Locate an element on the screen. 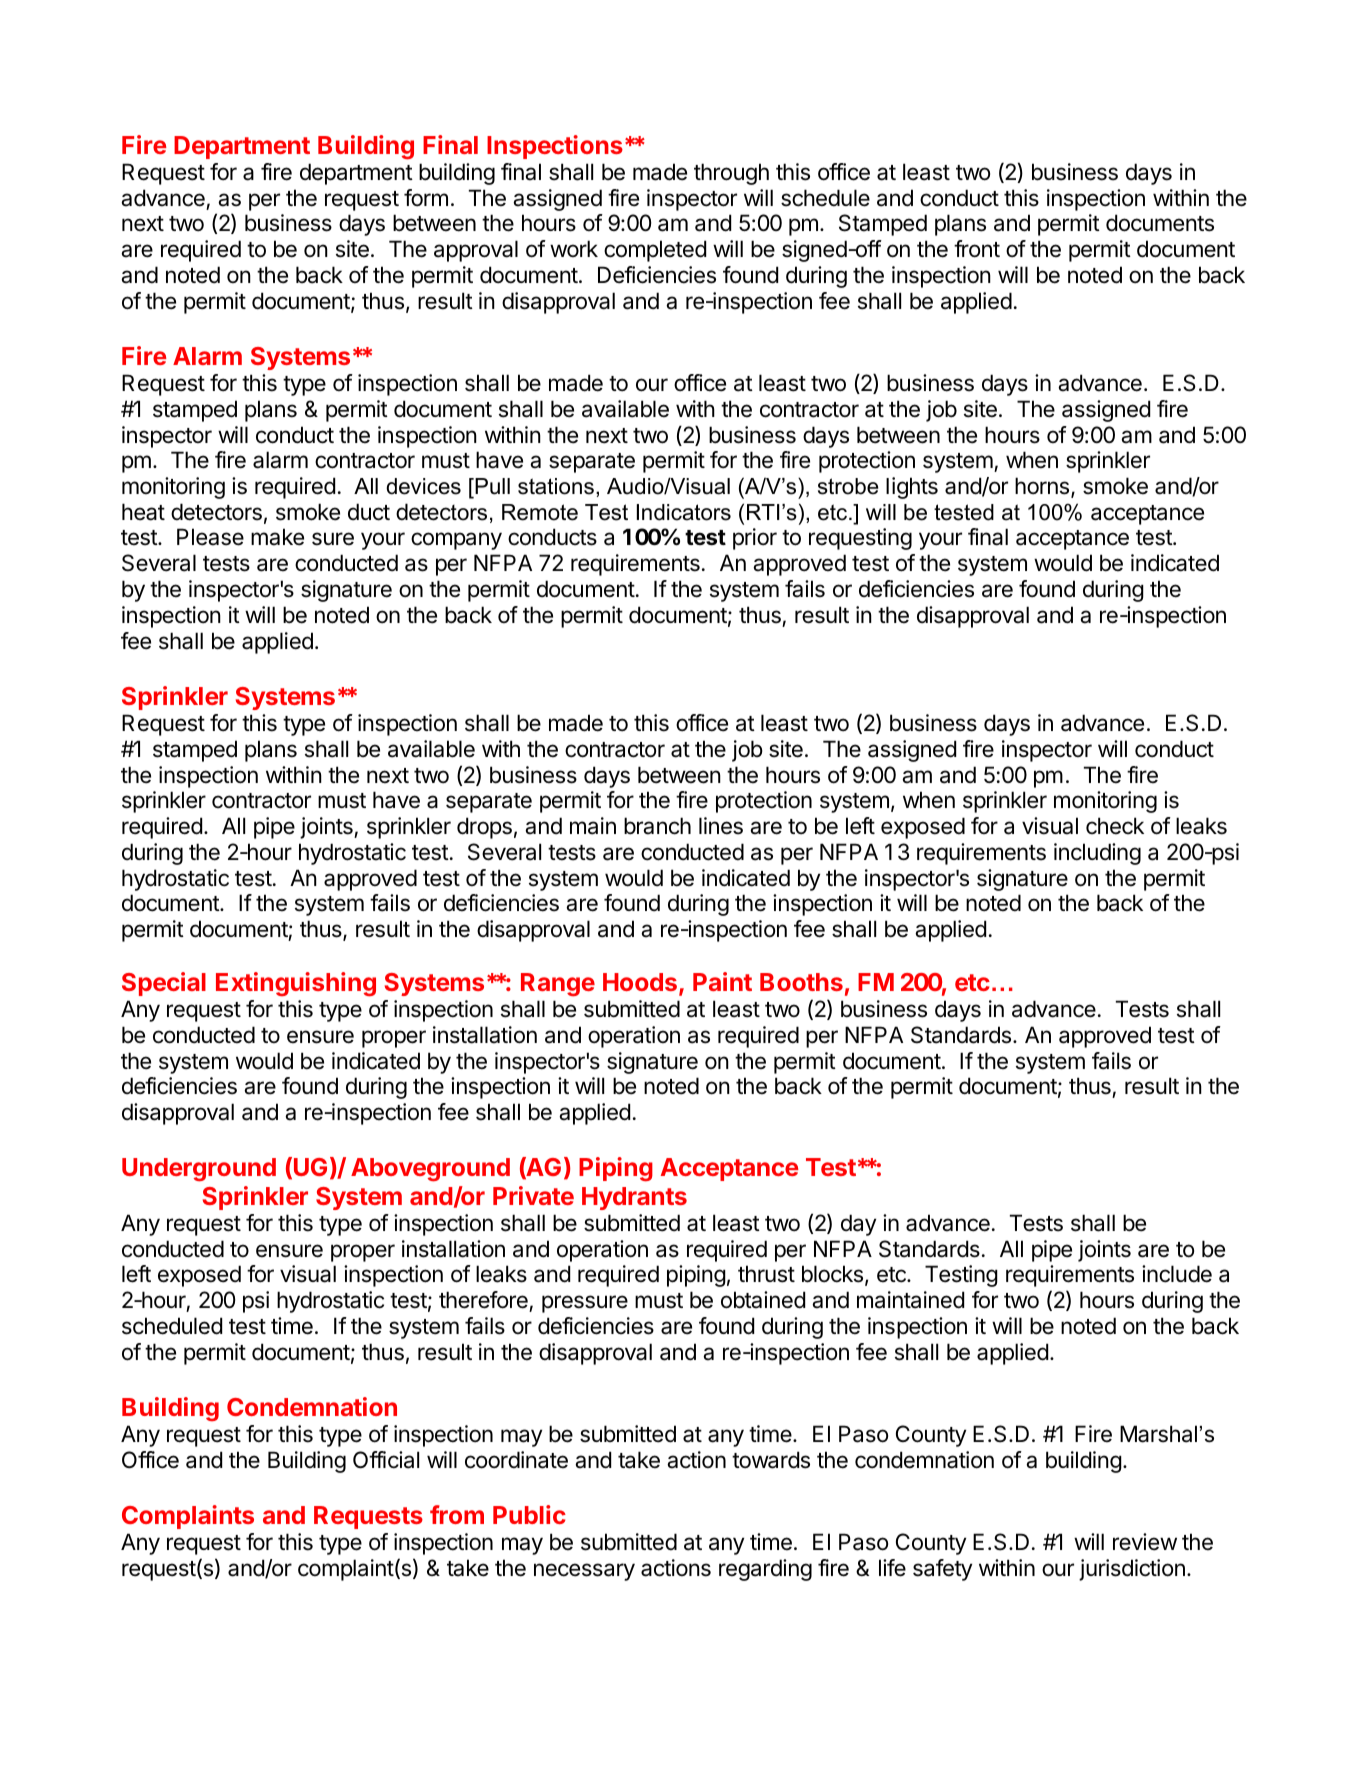 Image resolution: width=1370 pixels, height=1774 pixels. front is located at coordinates (977, 249).
